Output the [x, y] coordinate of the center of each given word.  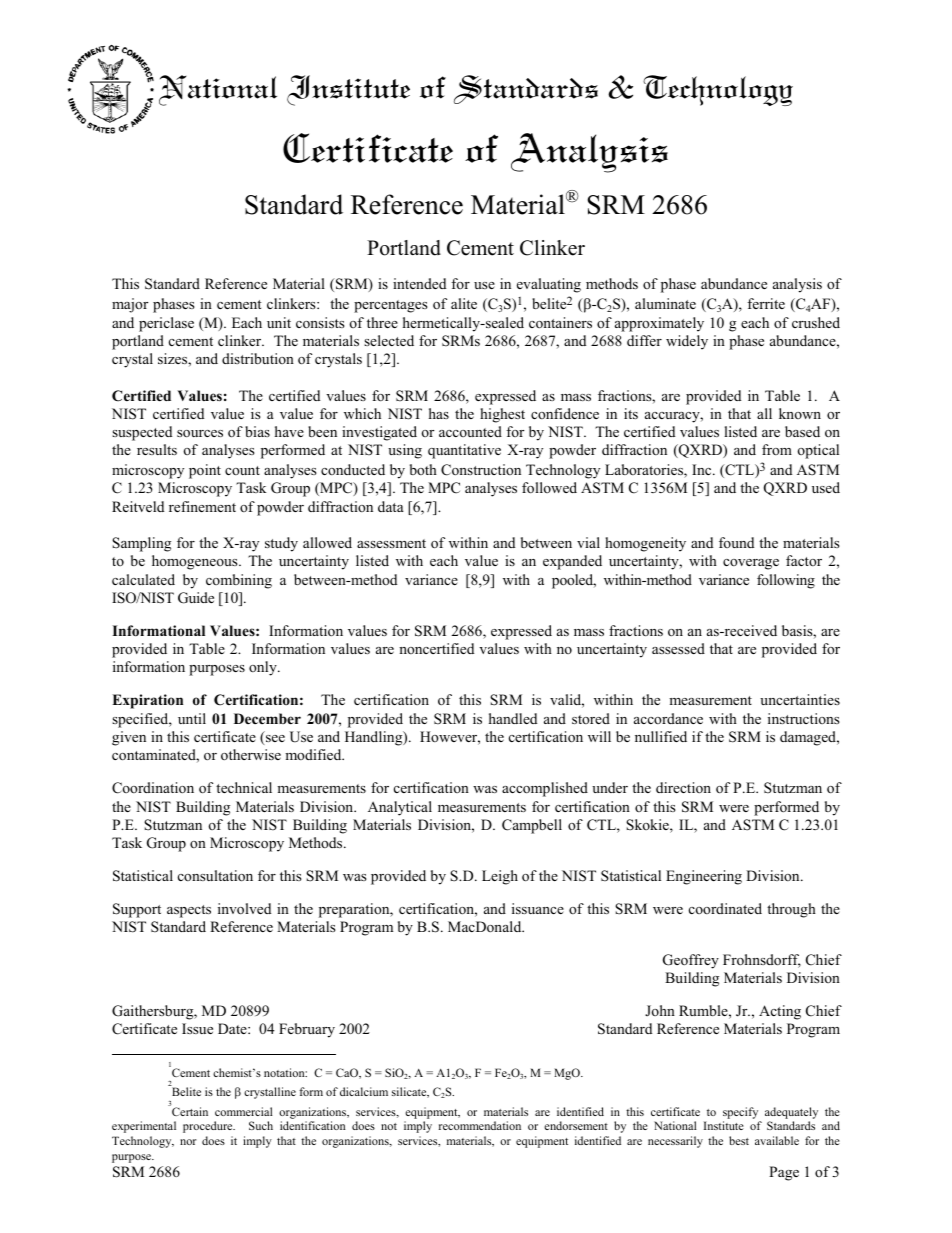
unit [279, 322]
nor [188, 1142]
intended [419, 283]
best [739, 1140]
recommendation [480, 1125]
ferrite [766, 303]
